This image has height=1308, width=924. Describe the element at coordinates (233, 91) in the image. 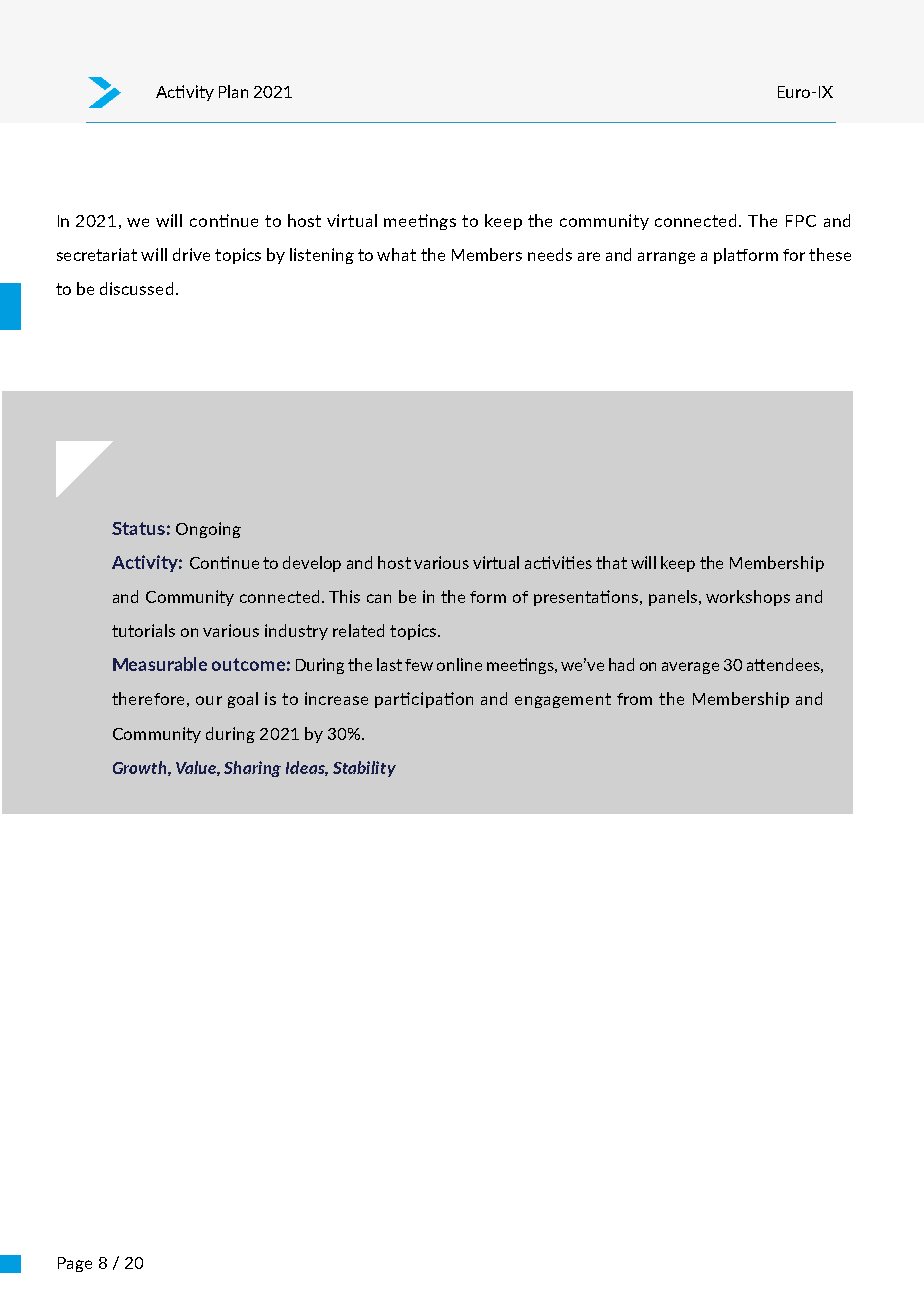

I see `Plan` at that location.
